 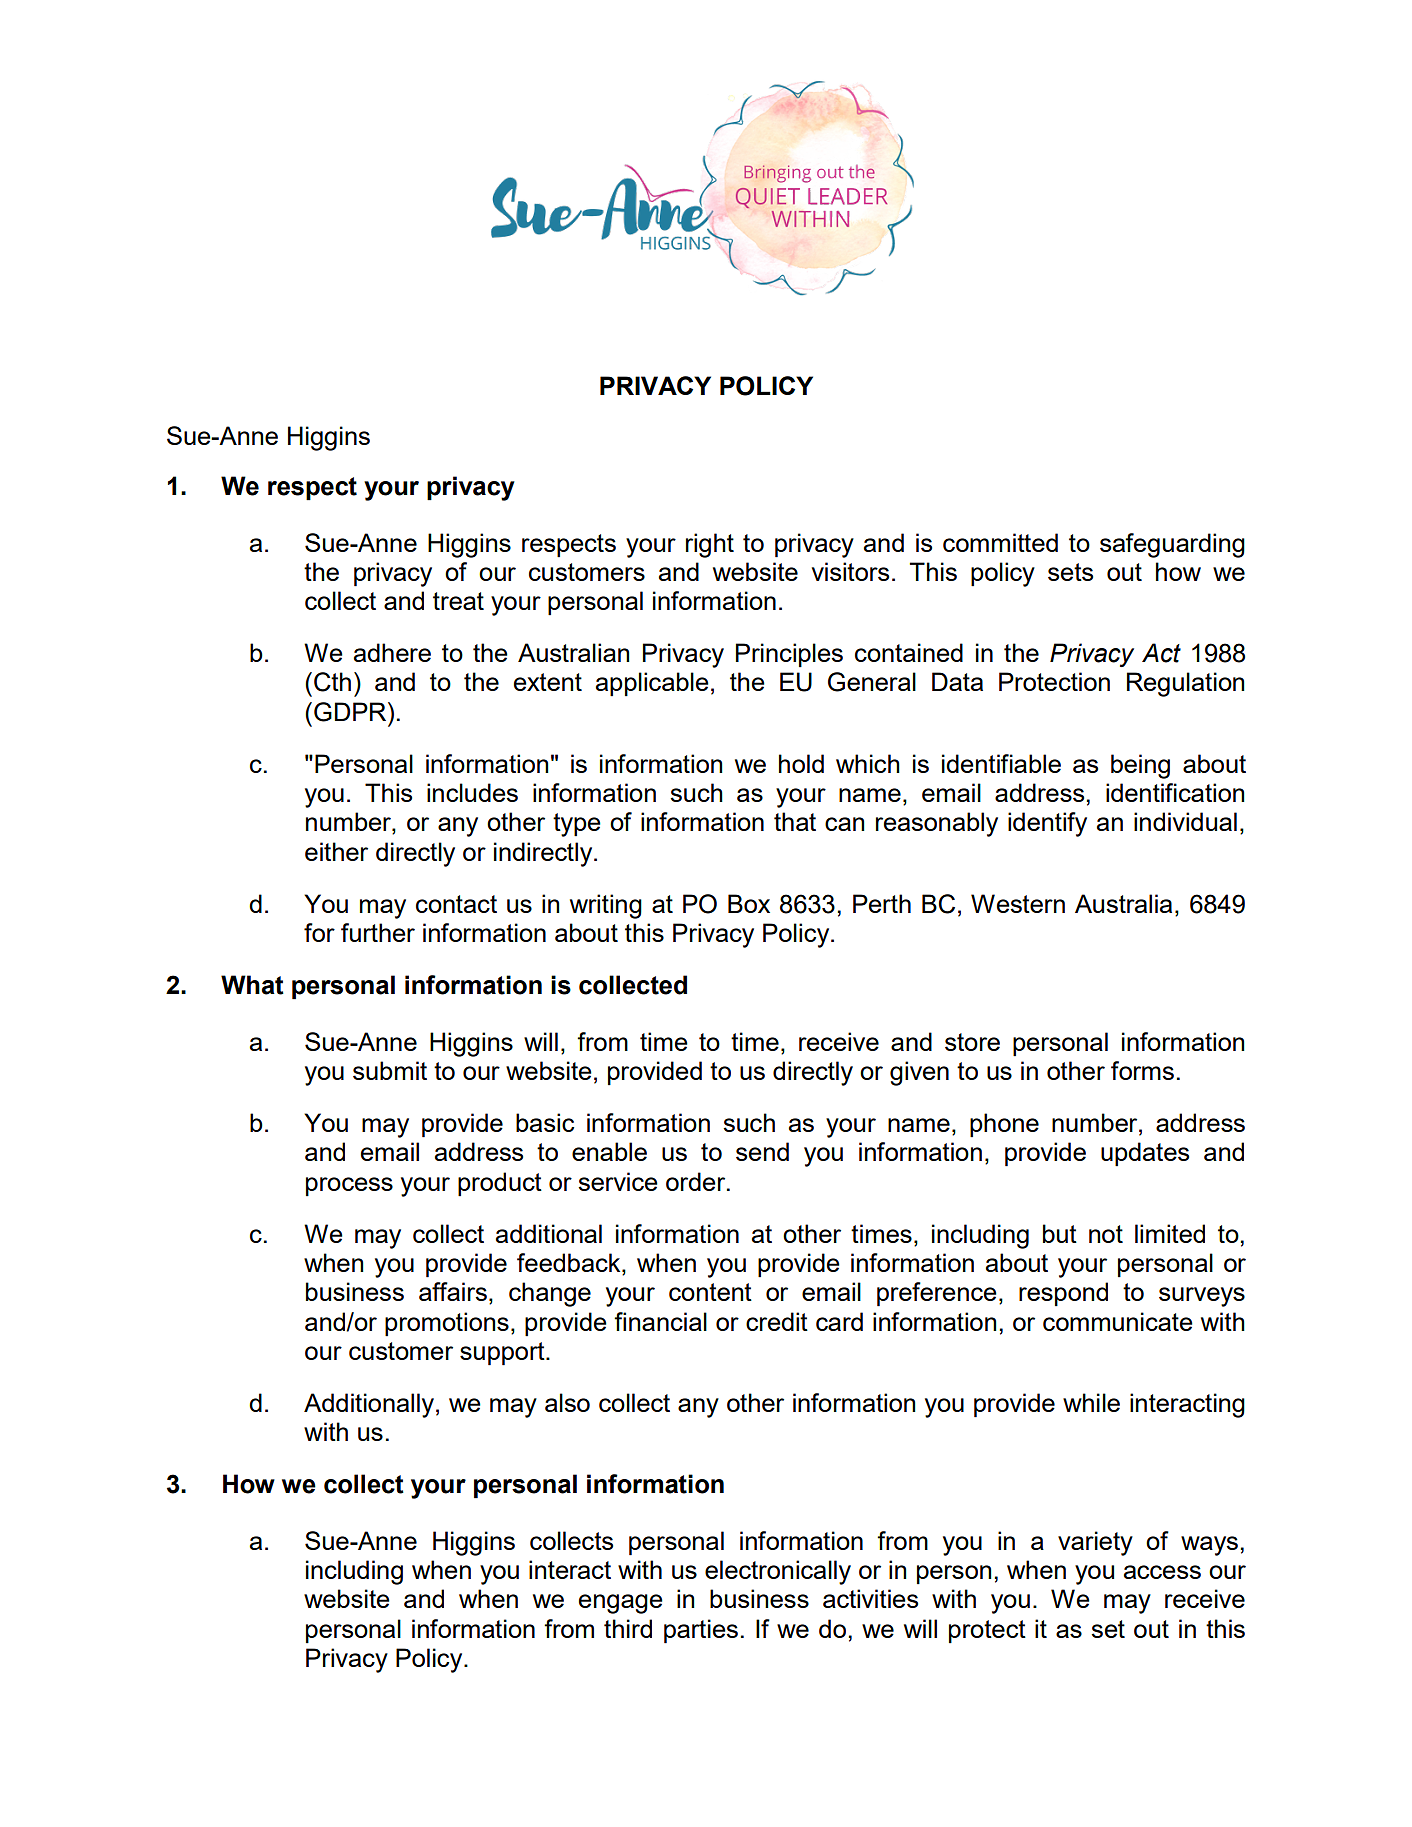 I want to click on order, so click(x=697, y=1181).
